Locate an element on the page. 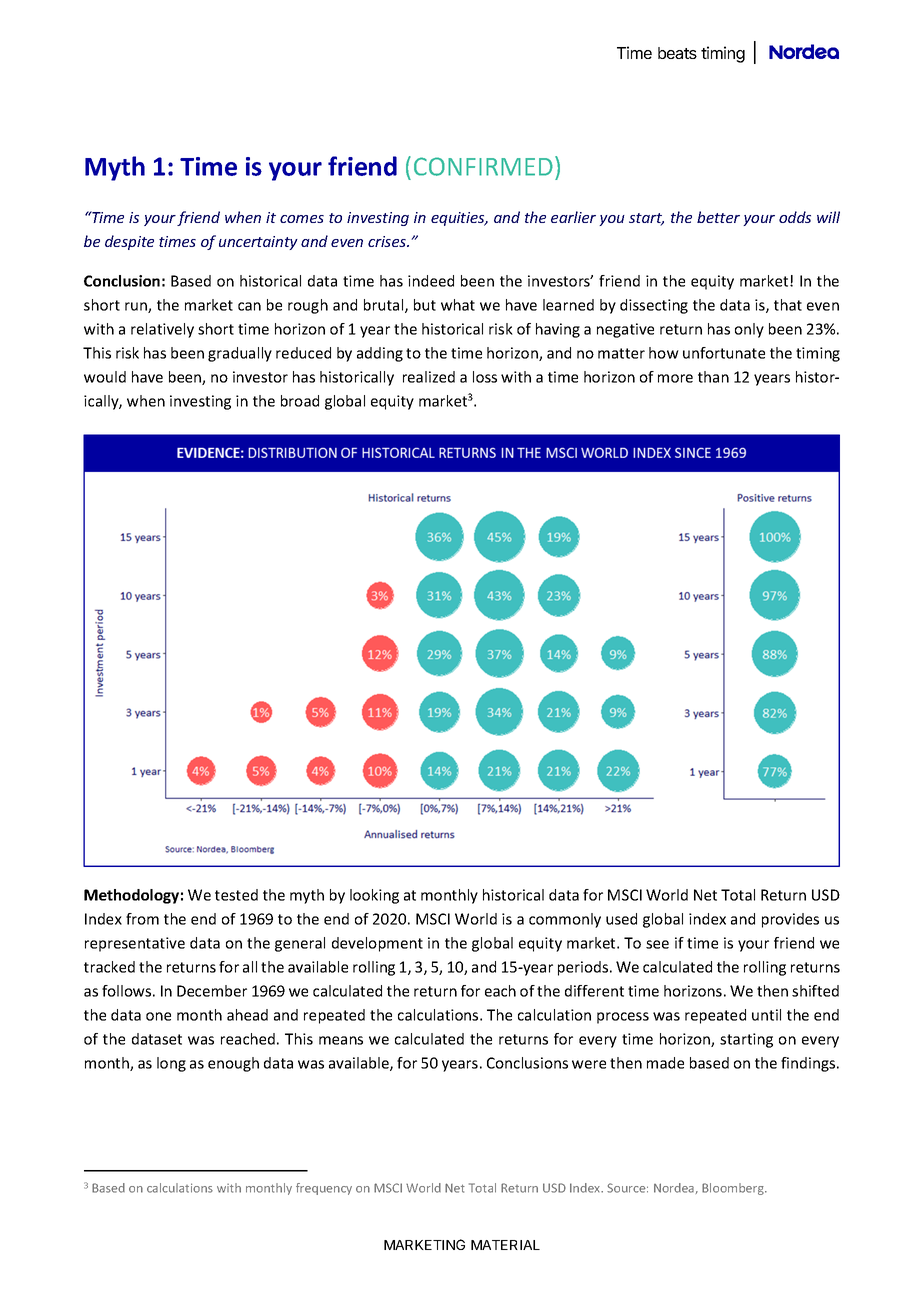 The image size is (924, 1308). gradually is located at coordinates (240, 354).
